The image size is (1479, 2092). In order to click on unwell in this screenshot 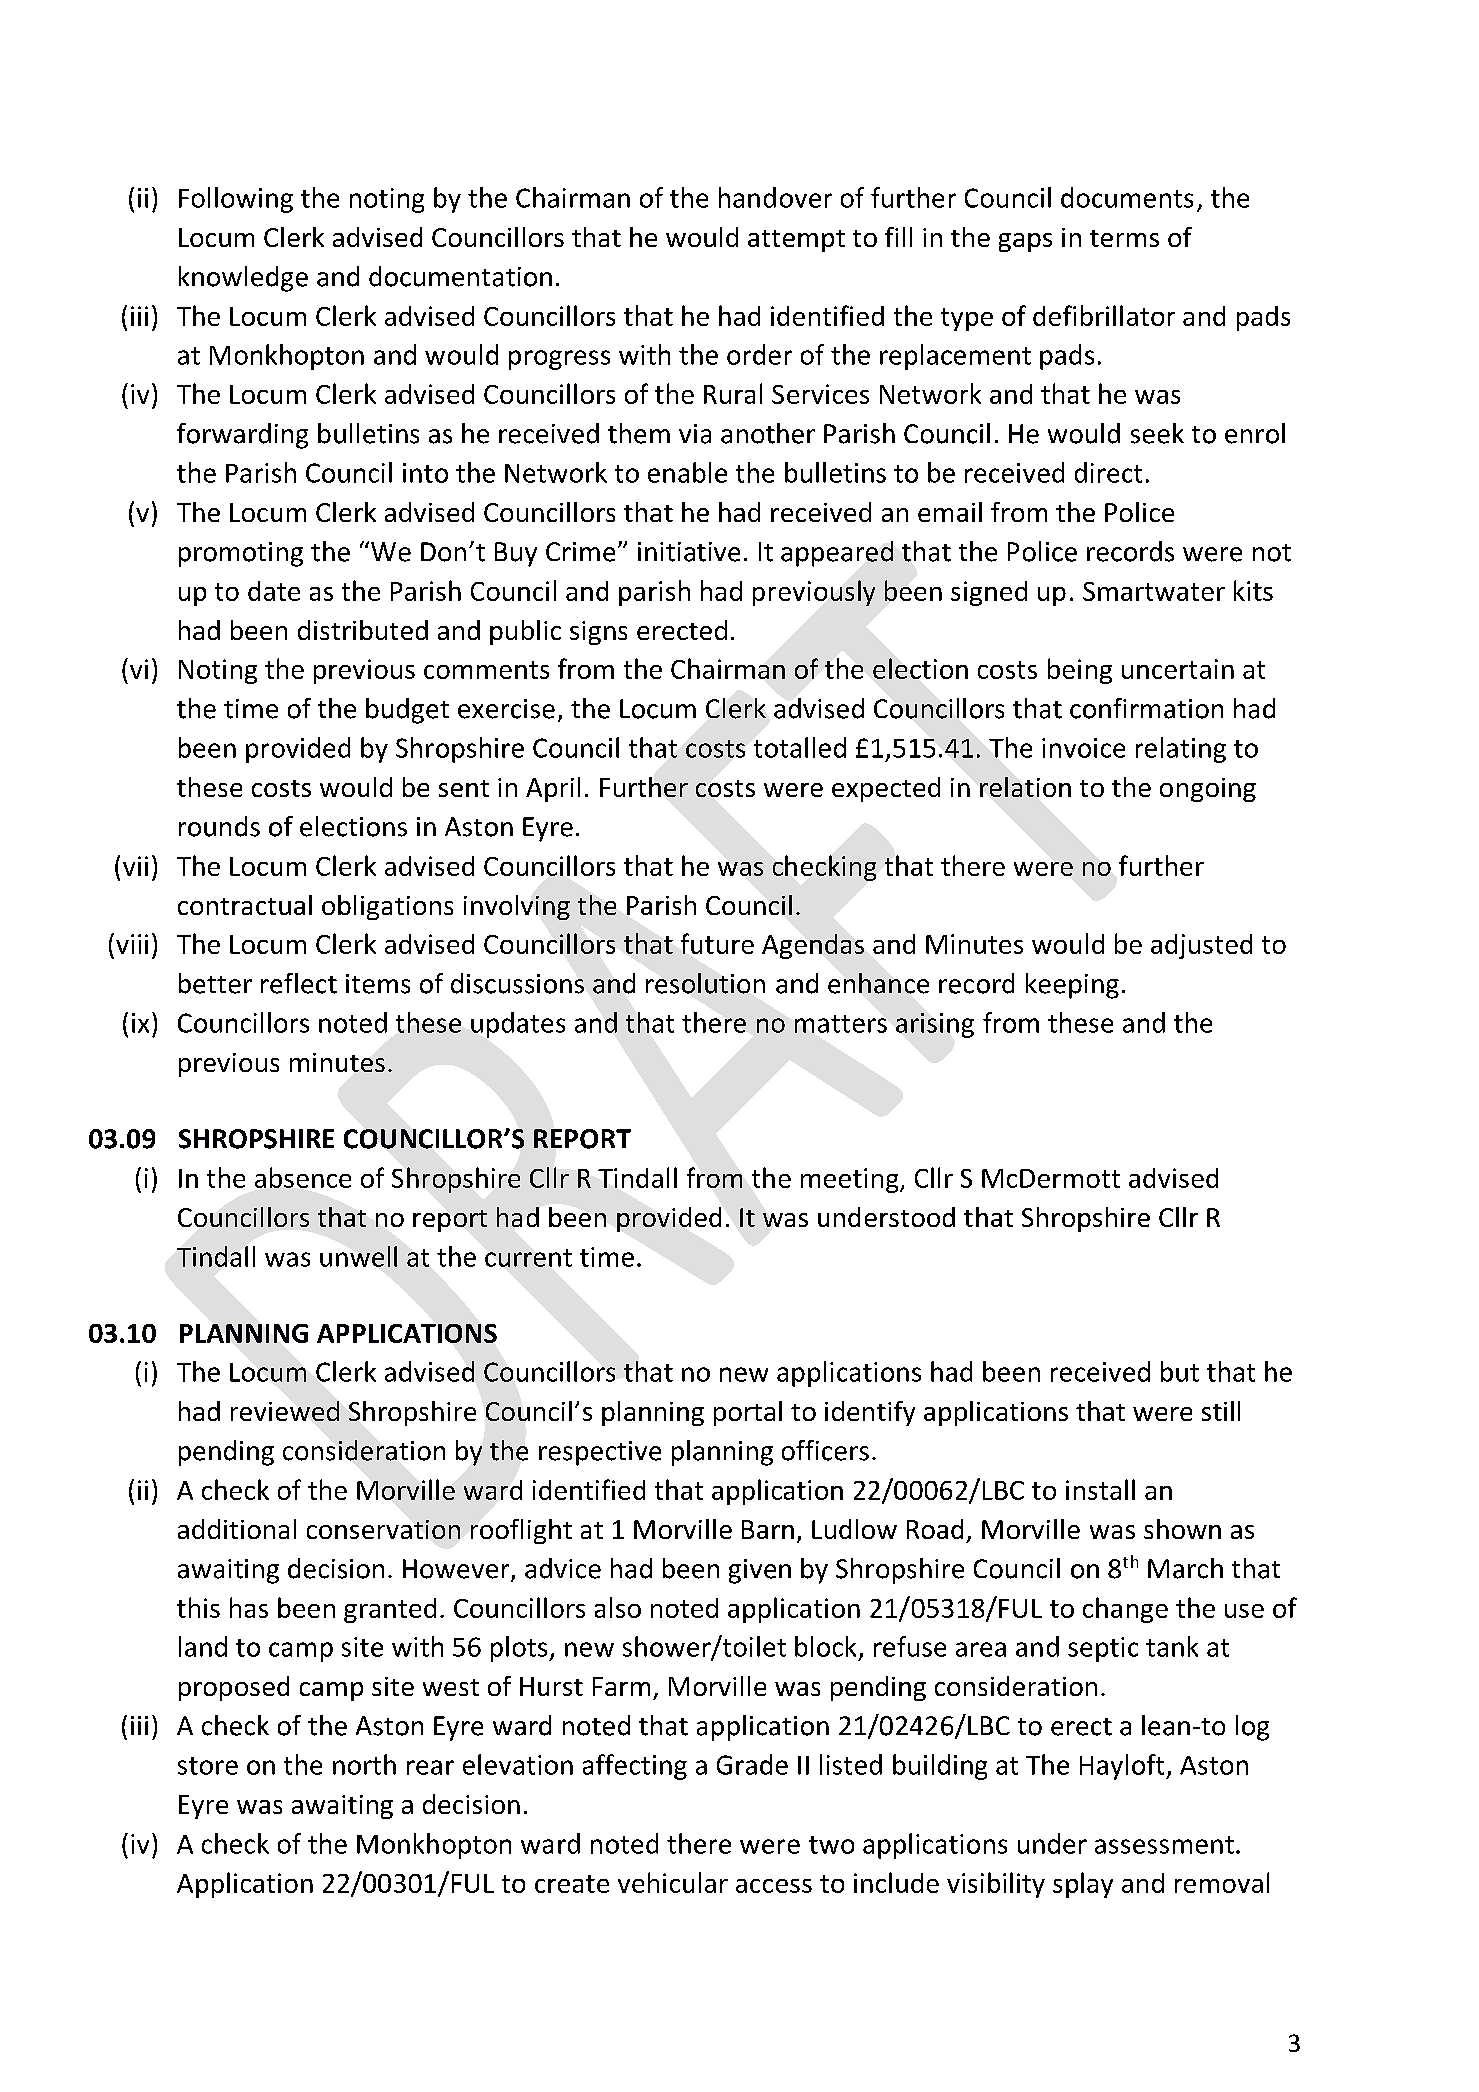, I will do `click(358, 1256)`.
